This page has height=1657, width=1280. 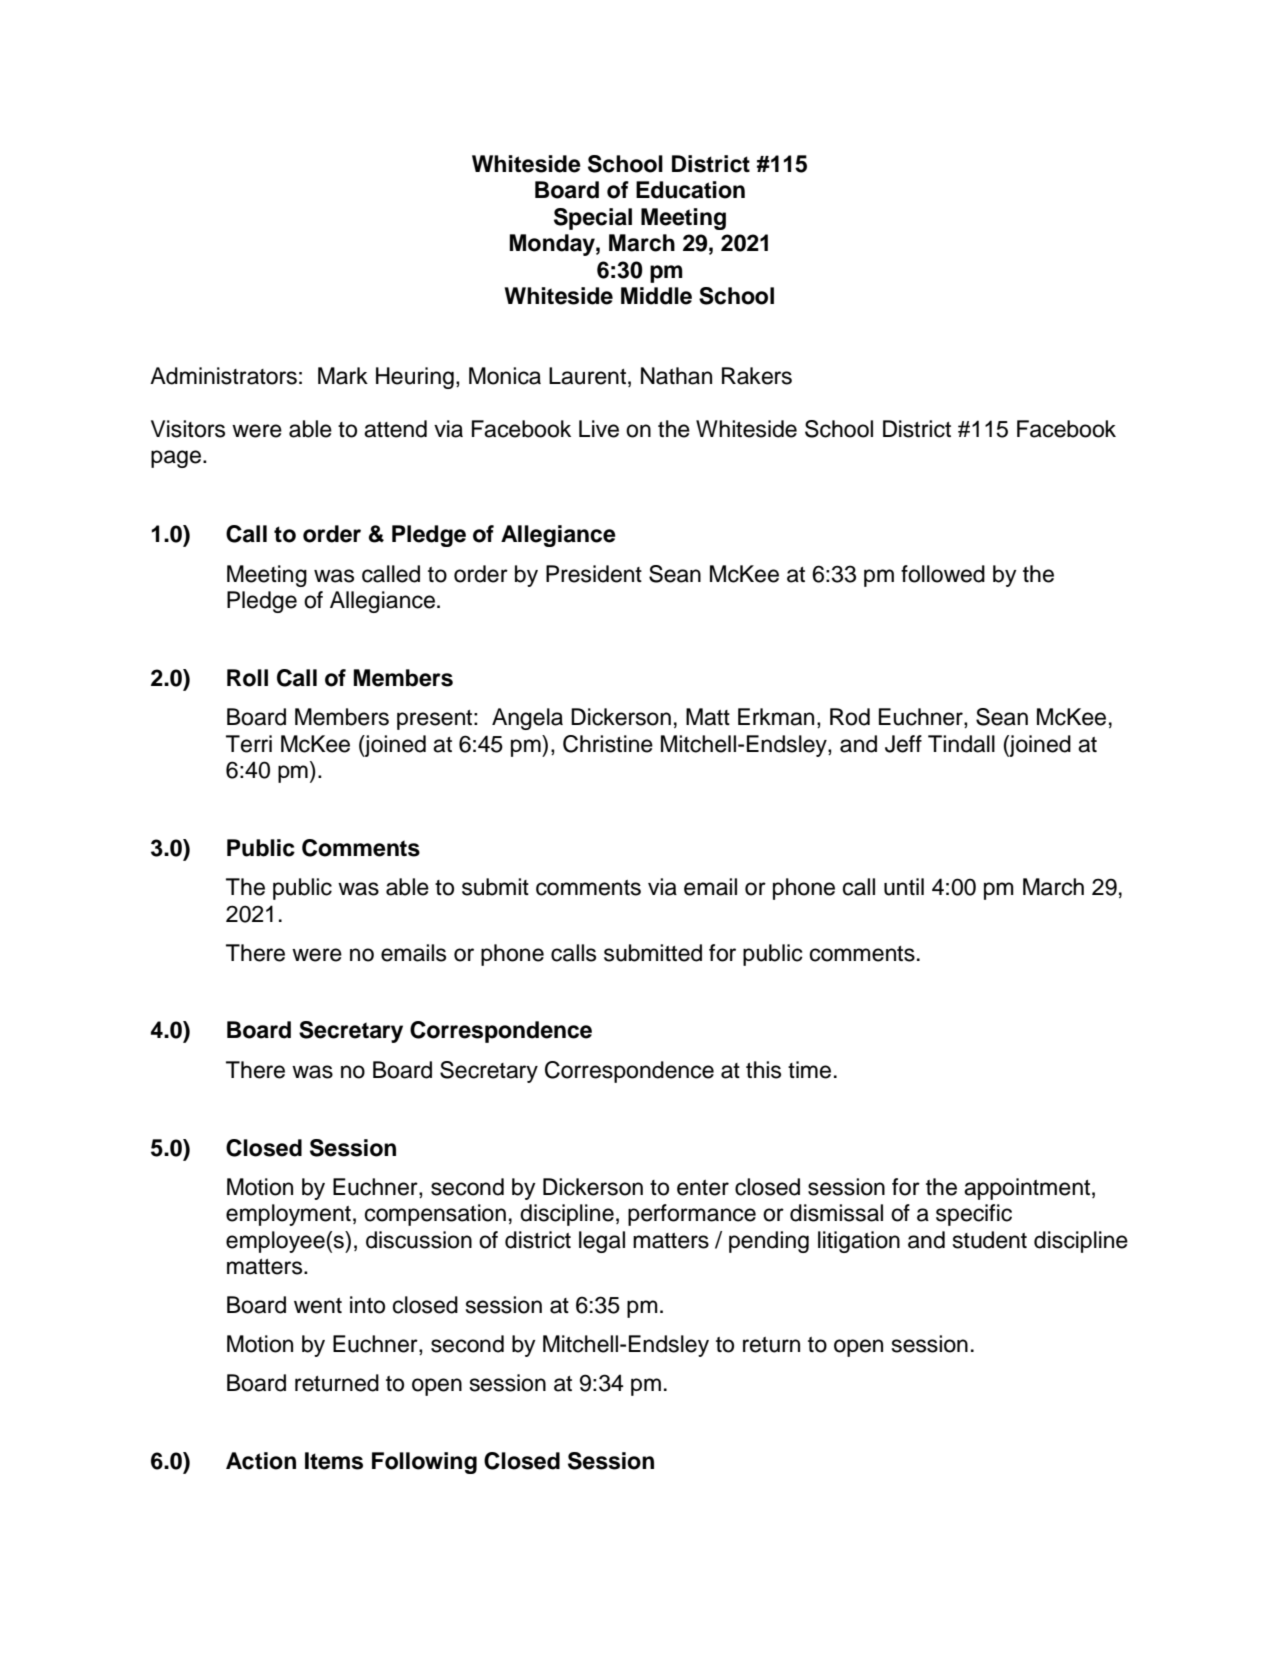 I want to click on President, so click(x=594, y=574).
